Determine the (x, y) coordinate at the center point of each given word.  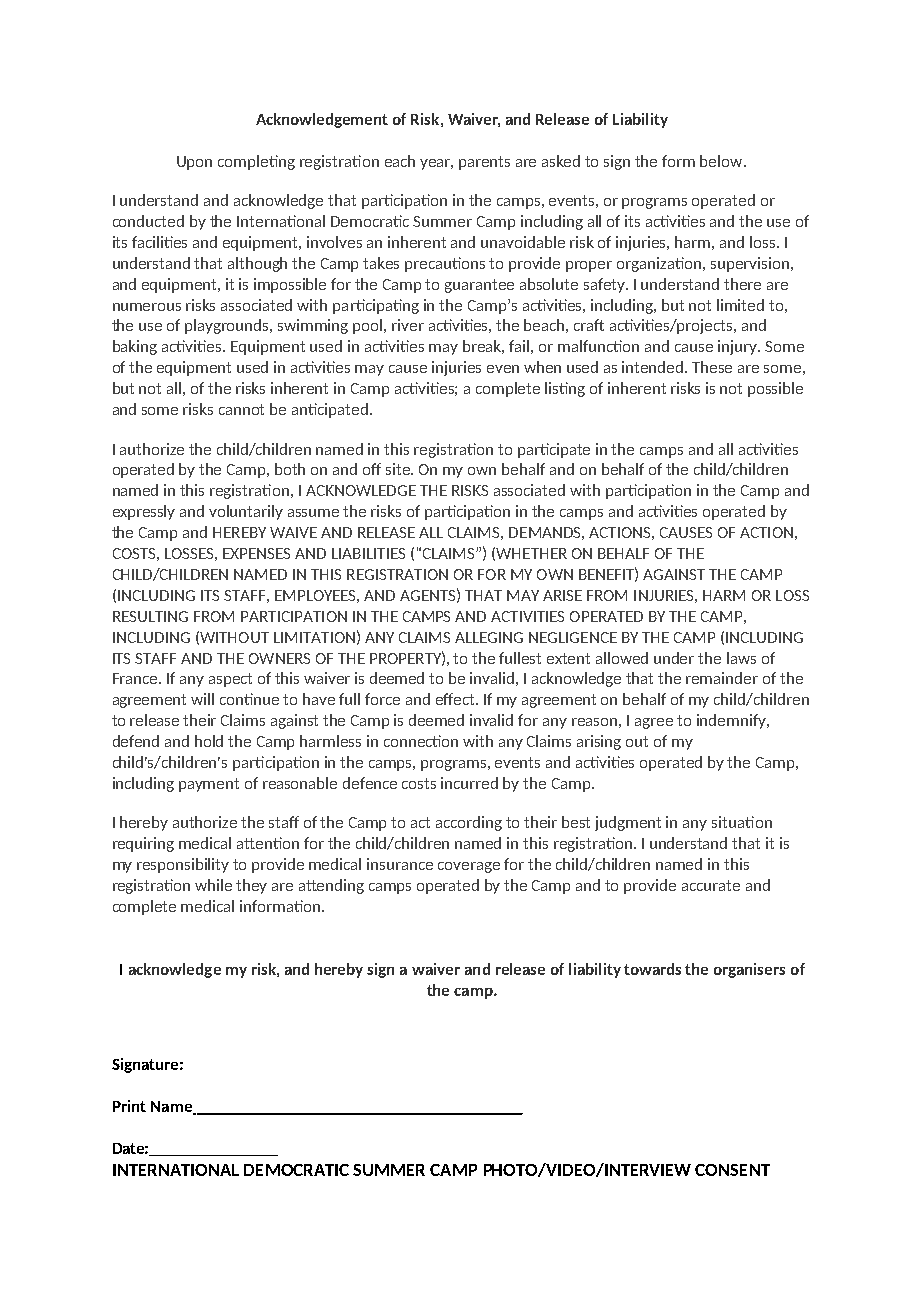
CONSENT (732, 1170)
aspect (230, 680)
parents (484, 163)
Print (129, 1106)
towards (652, 969)
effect (456, 699)
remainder (722, 678)
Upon (194, 163)
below (722, 161)
